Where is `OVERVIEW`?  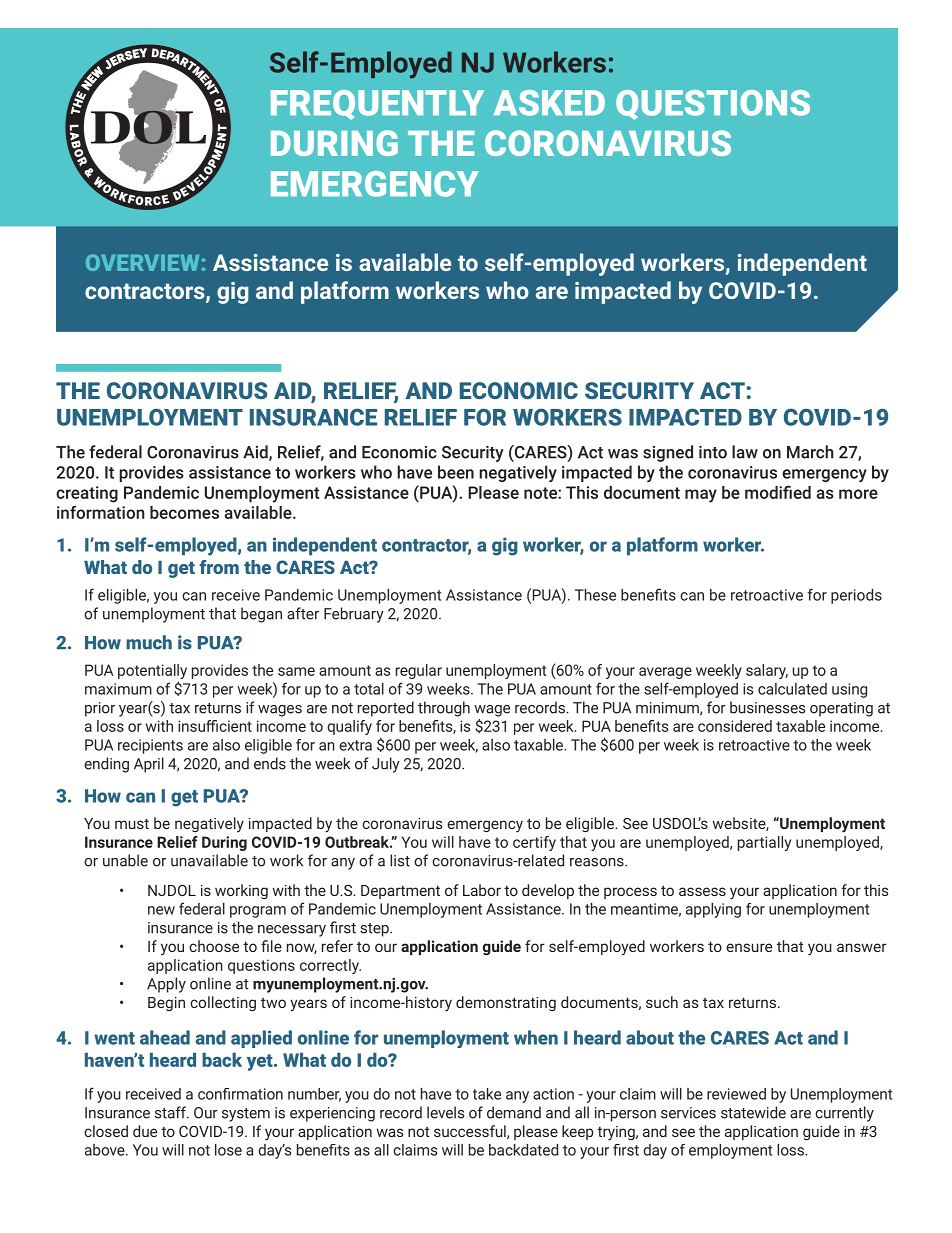 OVERVIEW is located at coordinates (142, 262).
